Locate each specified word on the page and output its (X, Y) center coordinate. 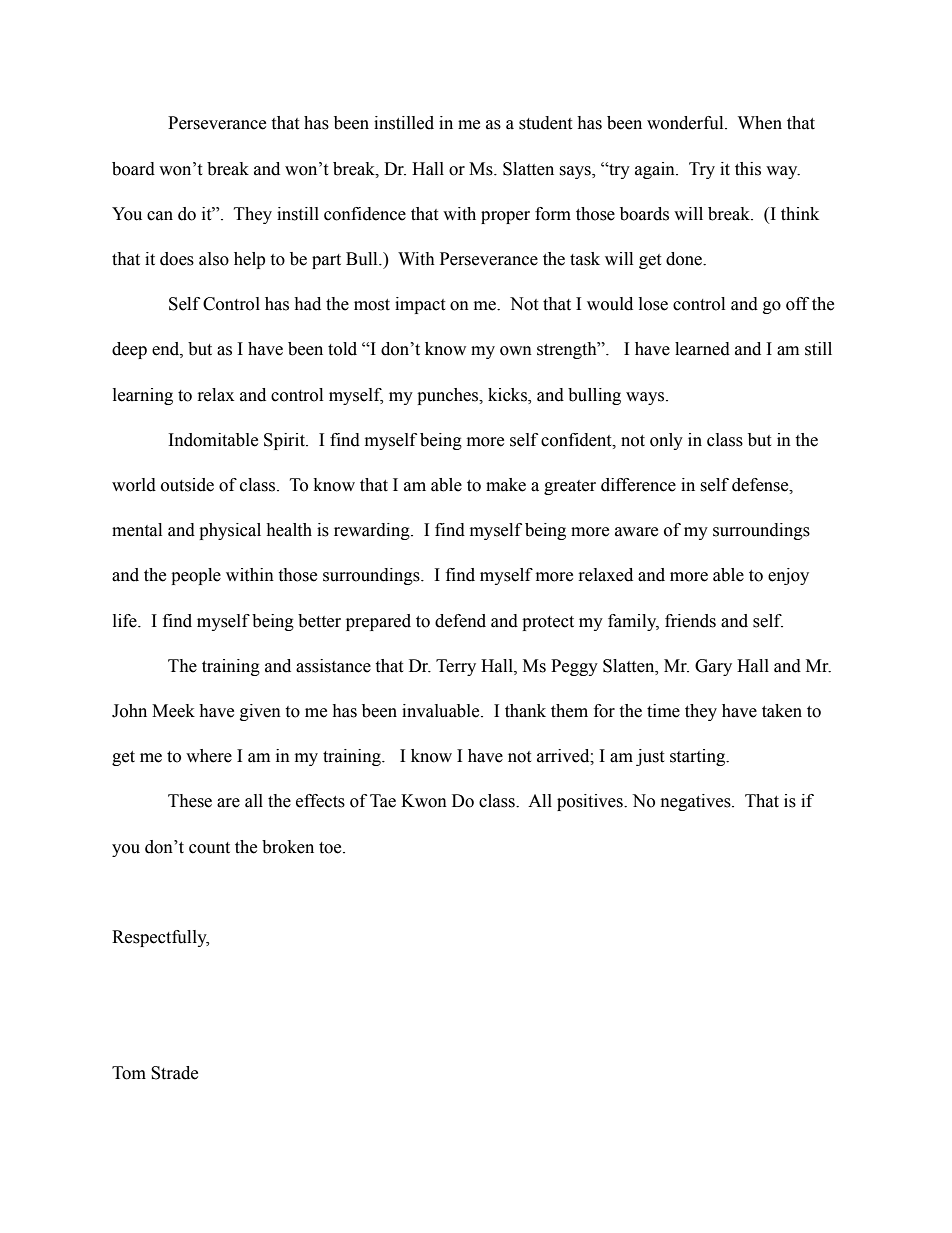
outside (187, 485)
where (209, 756)
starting (699, 757)
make (506, 485)
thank (525, 711)
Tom (129, 1073)
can (160, 216)
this (748, 169)
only (666, 441)
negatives (697, 802)
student (545, 123)
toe (331, 848)
